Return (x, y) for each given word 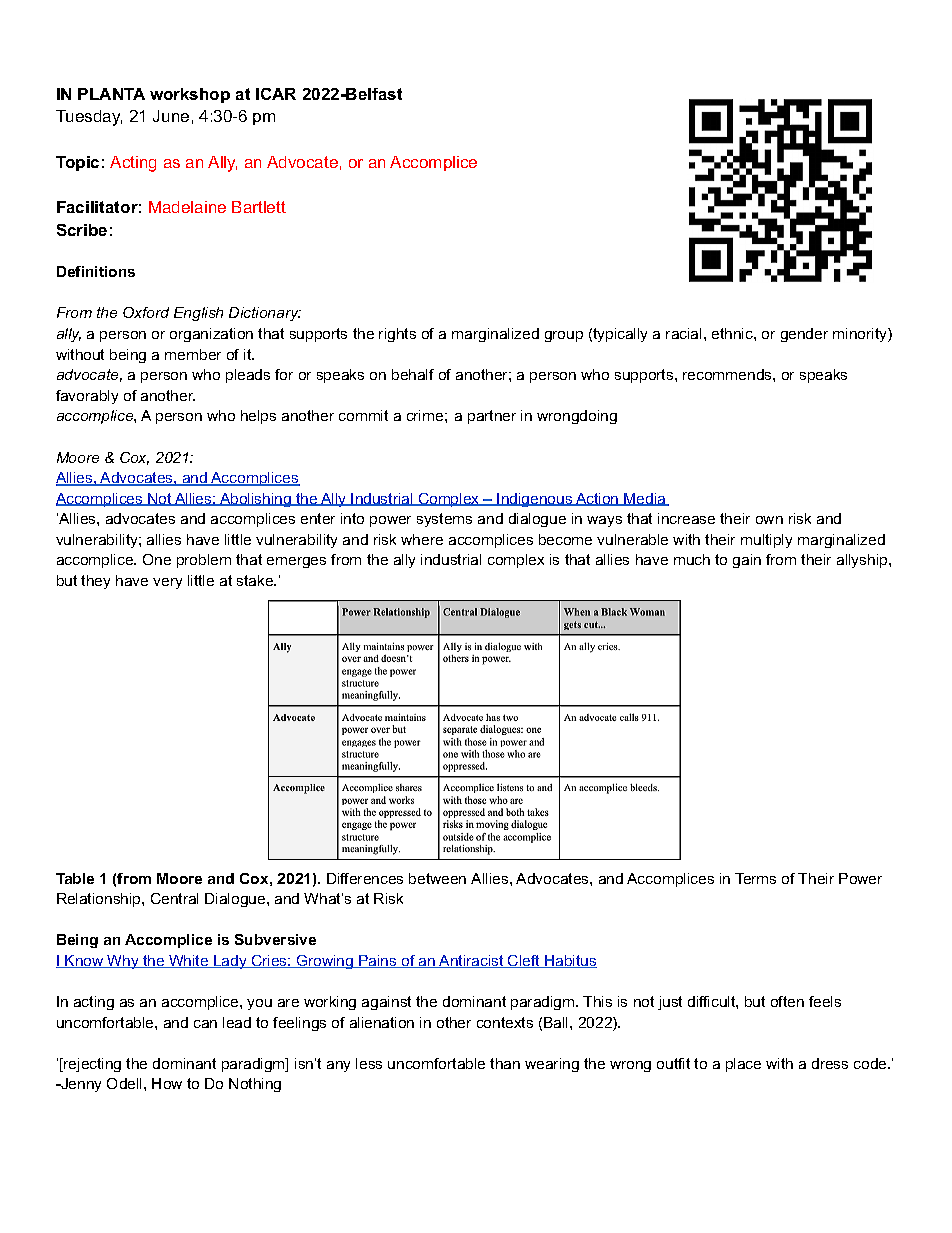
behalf (413, 374)
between (437, 878)
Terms (755, 878)
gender (804, 335)
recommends (728, 374)
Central (174, 898)
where (422, 539)
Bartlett (259, 207)
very (167, 583)
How (167, 1083)
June (171, 116)
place (743, 1065)
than (505, 1063)
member (193, 354)
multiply (766, 541)
